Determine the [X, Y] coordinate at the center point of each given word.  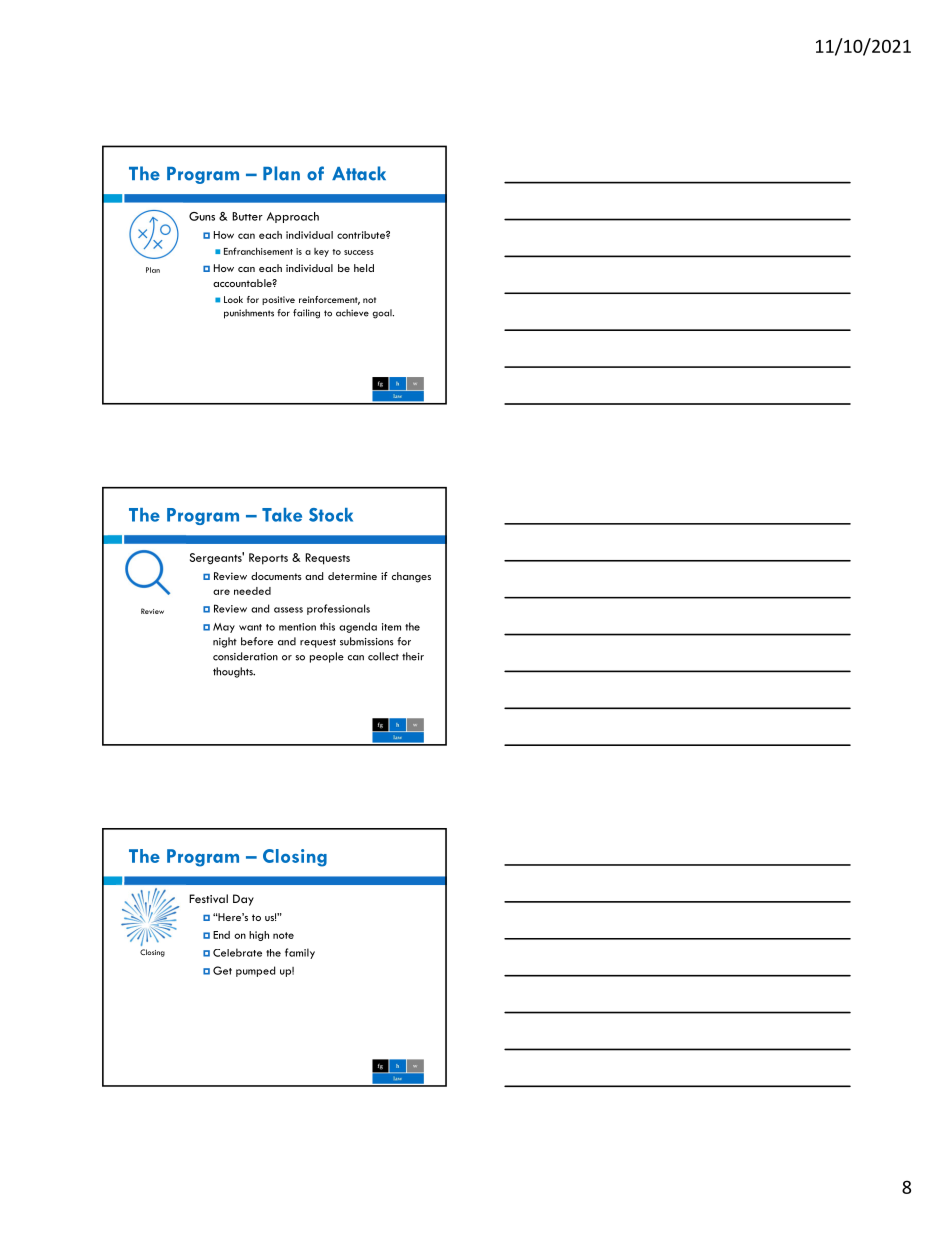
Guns [202, 216]
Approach [293, 217]
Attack [359, 173]
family [300, 953]
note [283, 935]
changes [411, 577]
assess [288, 610]
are [221, 592]
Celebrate [237, 952]
